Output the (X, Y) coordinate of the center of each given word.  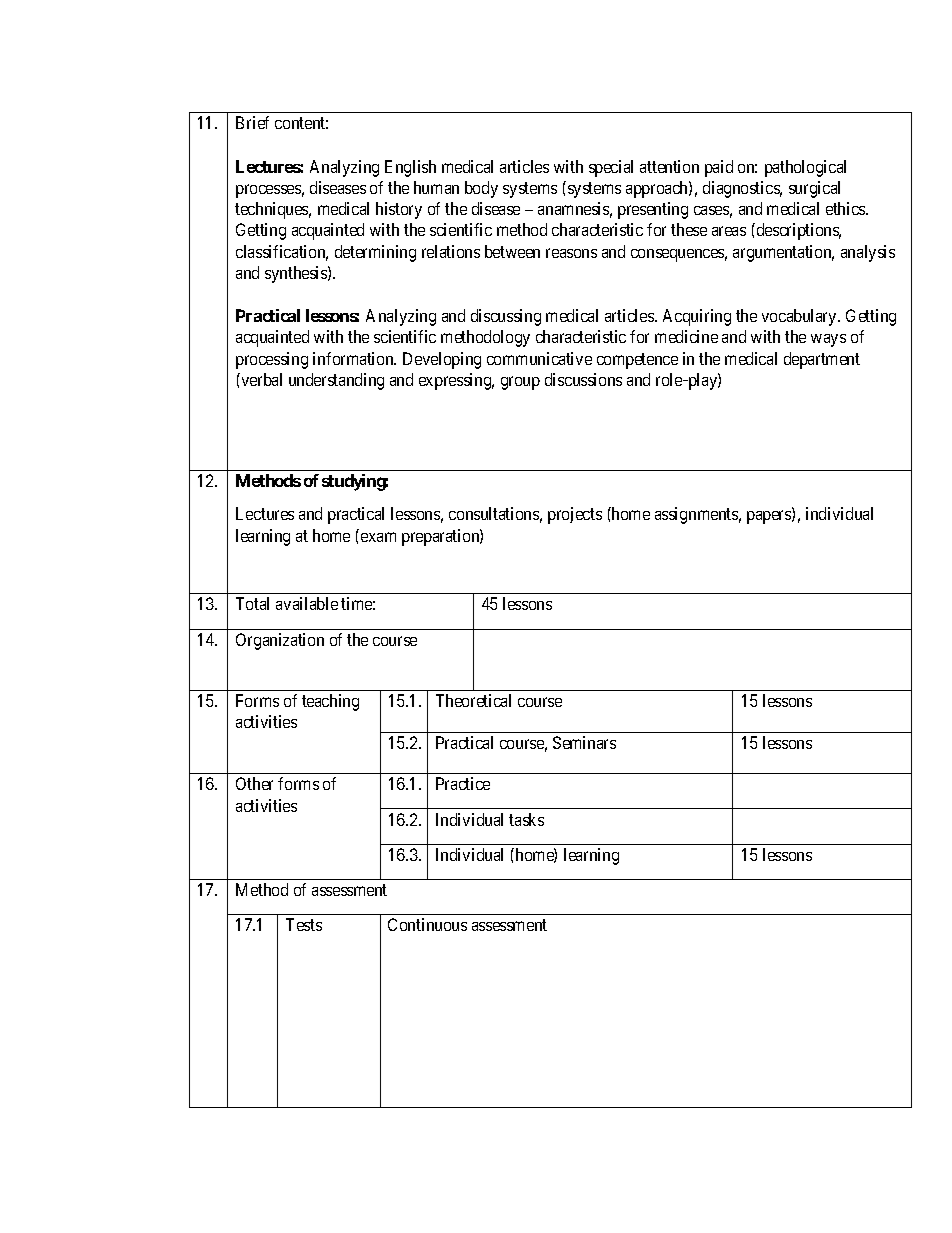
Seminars (584, 742)
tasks (526, 819)
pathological (805, 168)
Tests (304, 924)
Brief (252, 122)
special (611, 168)
